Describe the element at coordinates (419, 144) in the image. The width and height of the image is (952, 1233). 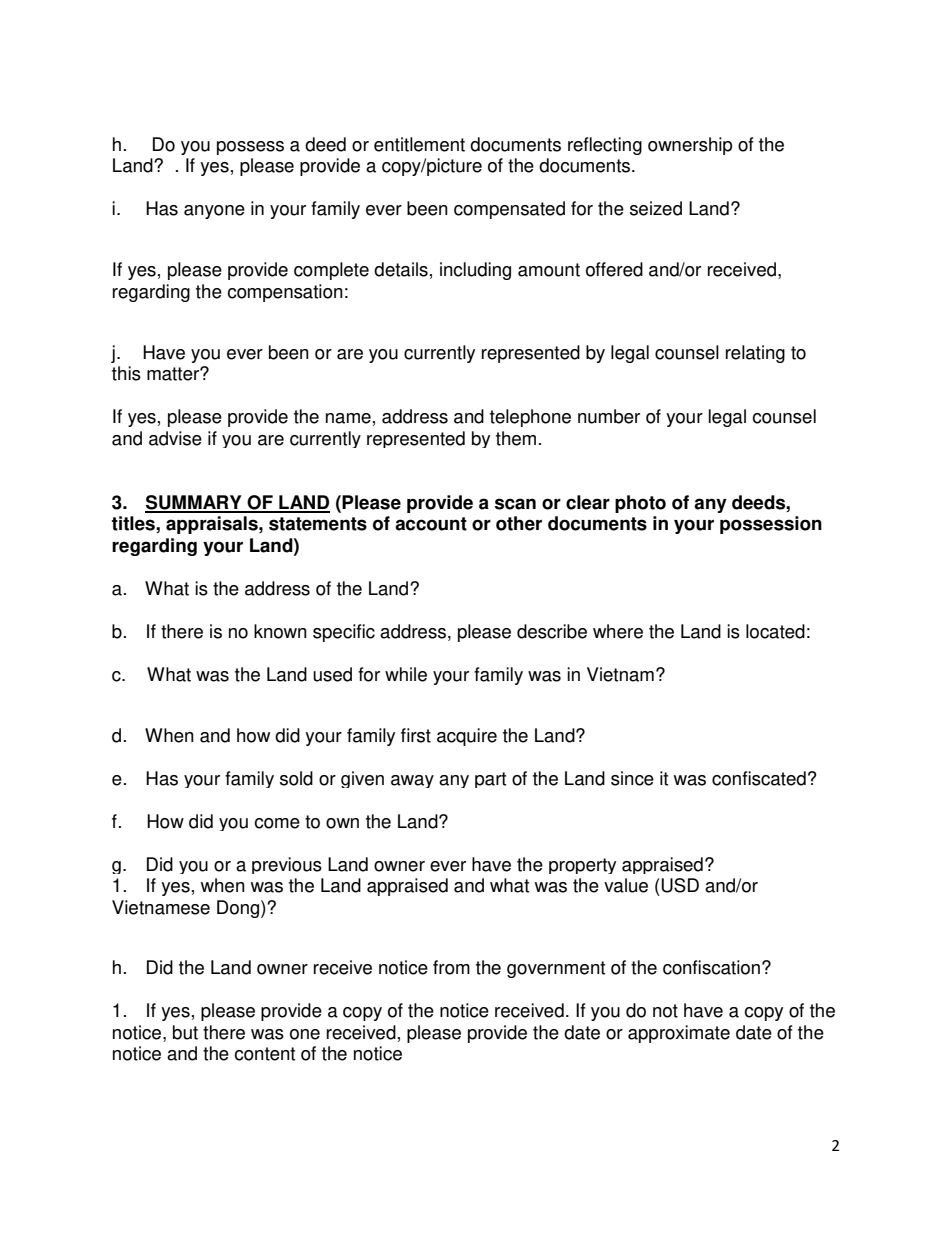
I see `entitlement` at that location.
